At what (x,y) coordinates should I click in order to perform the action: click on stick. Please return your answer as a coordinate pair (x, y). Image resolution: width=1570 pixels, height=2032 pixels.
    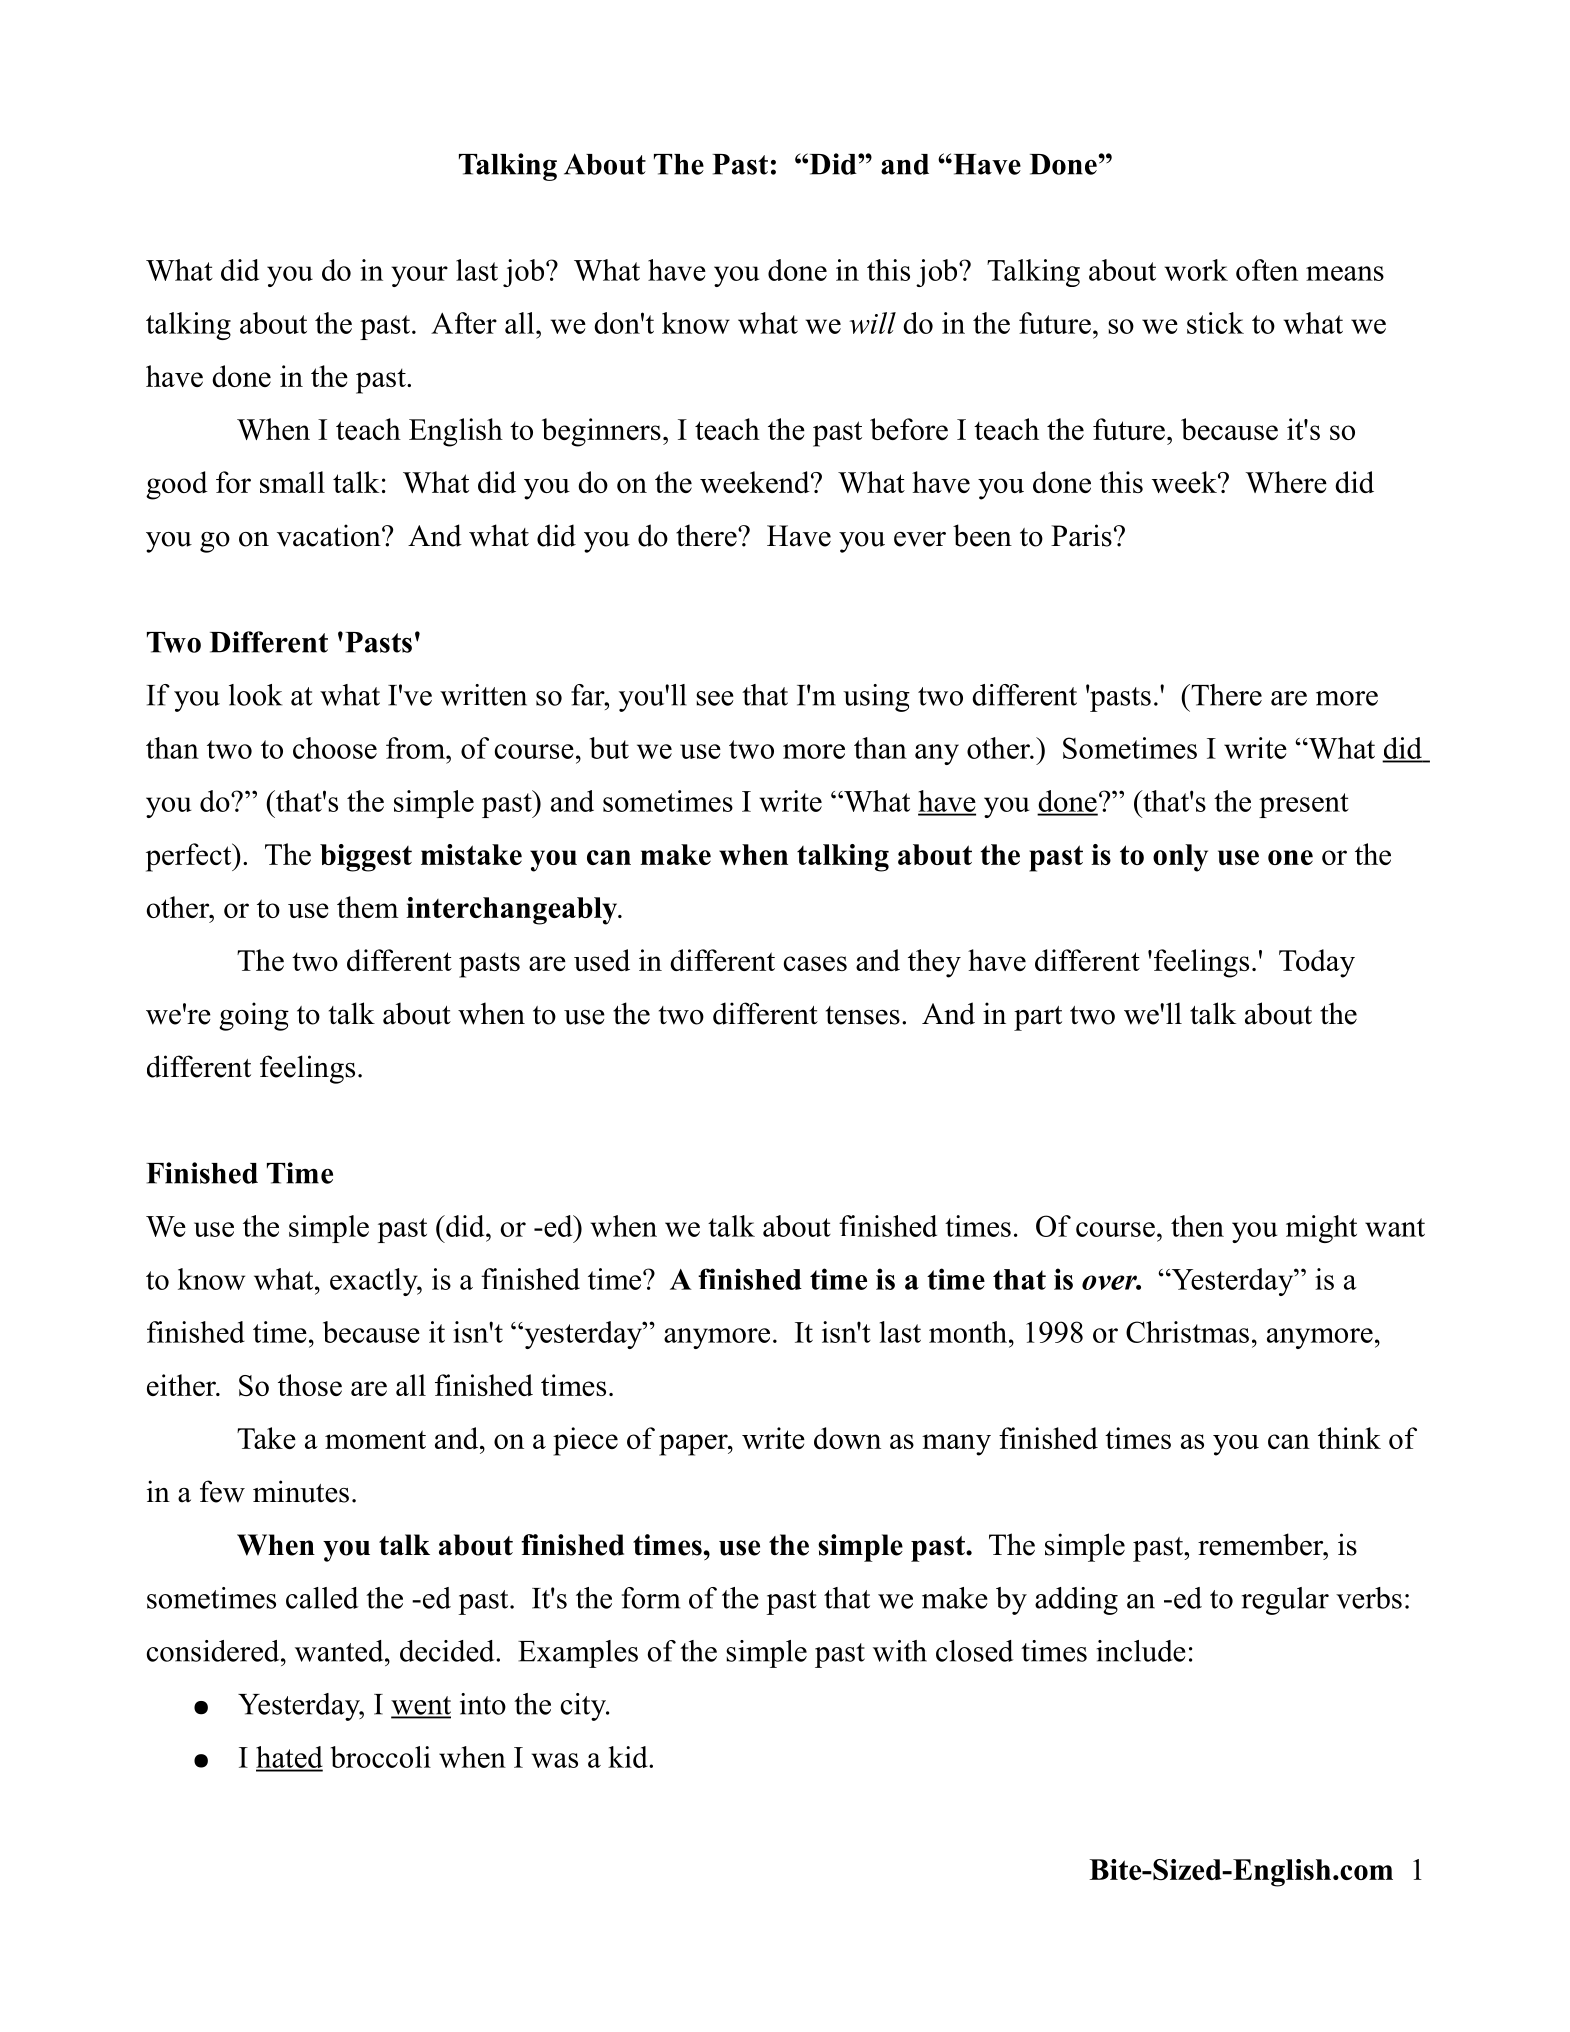
    Looking at the image, I should click on (1215, 323).
